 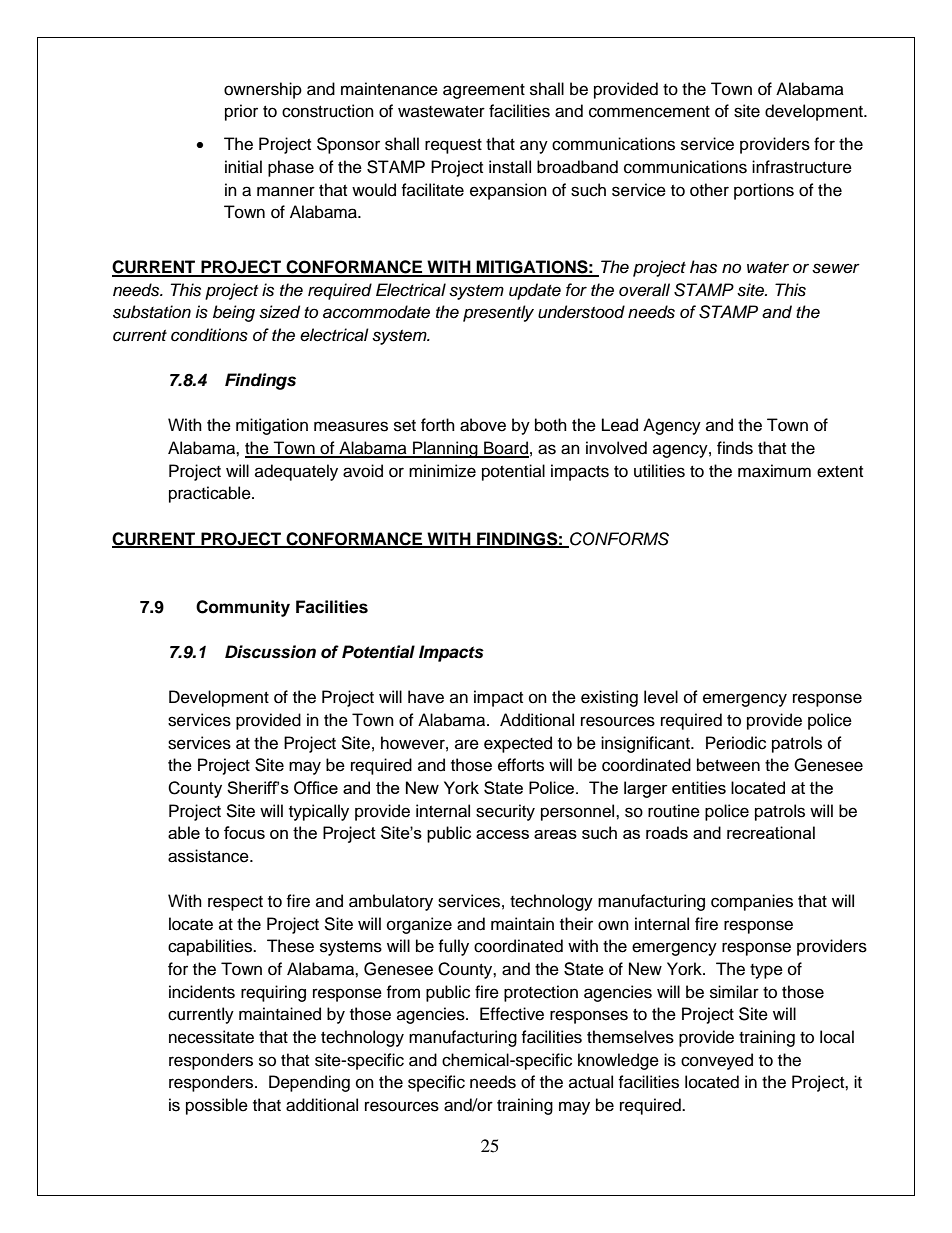 What do you see at coordinates (774, 471) in the screenshot?
I see `maximum` at bounding box center [774, 471].
